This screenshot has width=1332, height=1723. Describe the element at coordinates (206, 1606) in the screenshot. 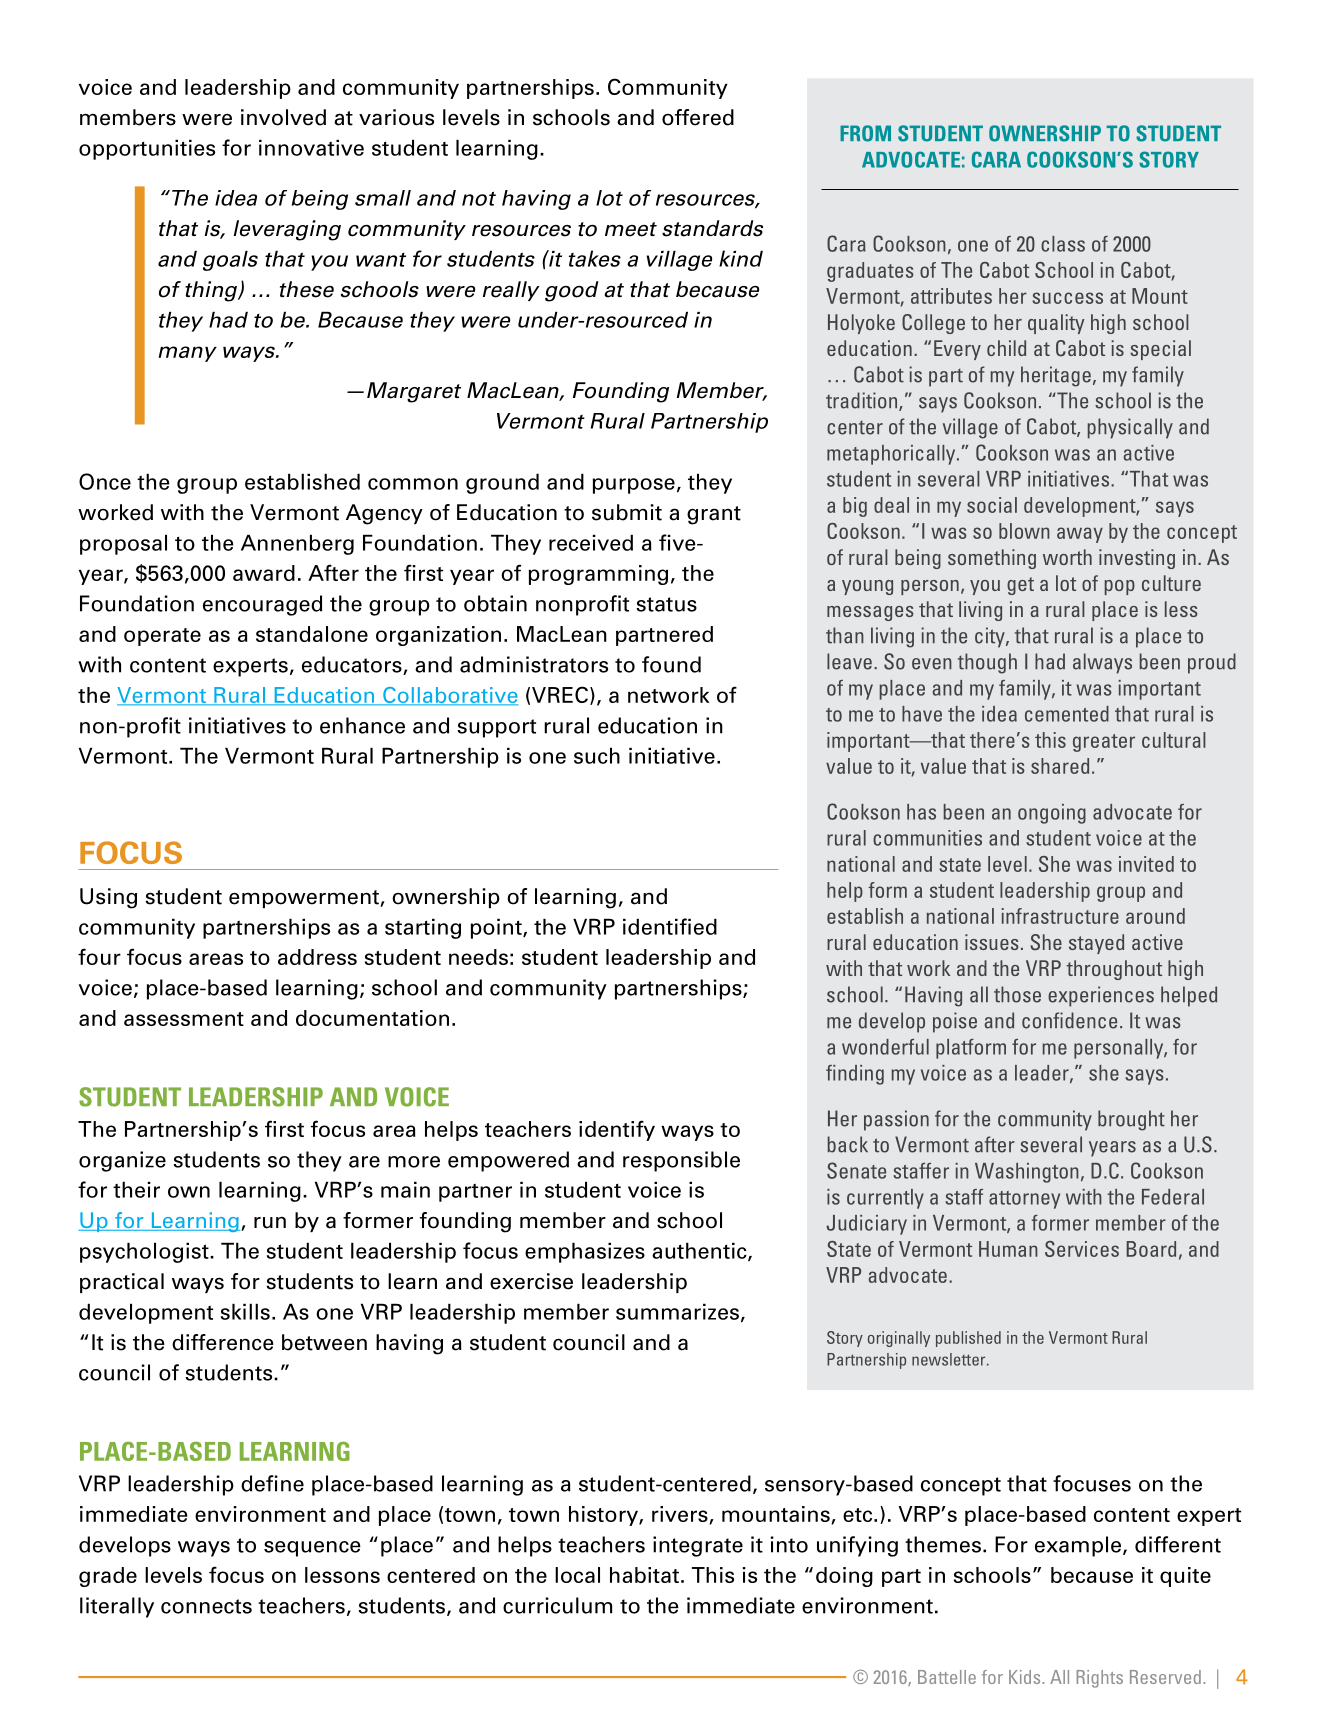

I see `connects` at that location.
